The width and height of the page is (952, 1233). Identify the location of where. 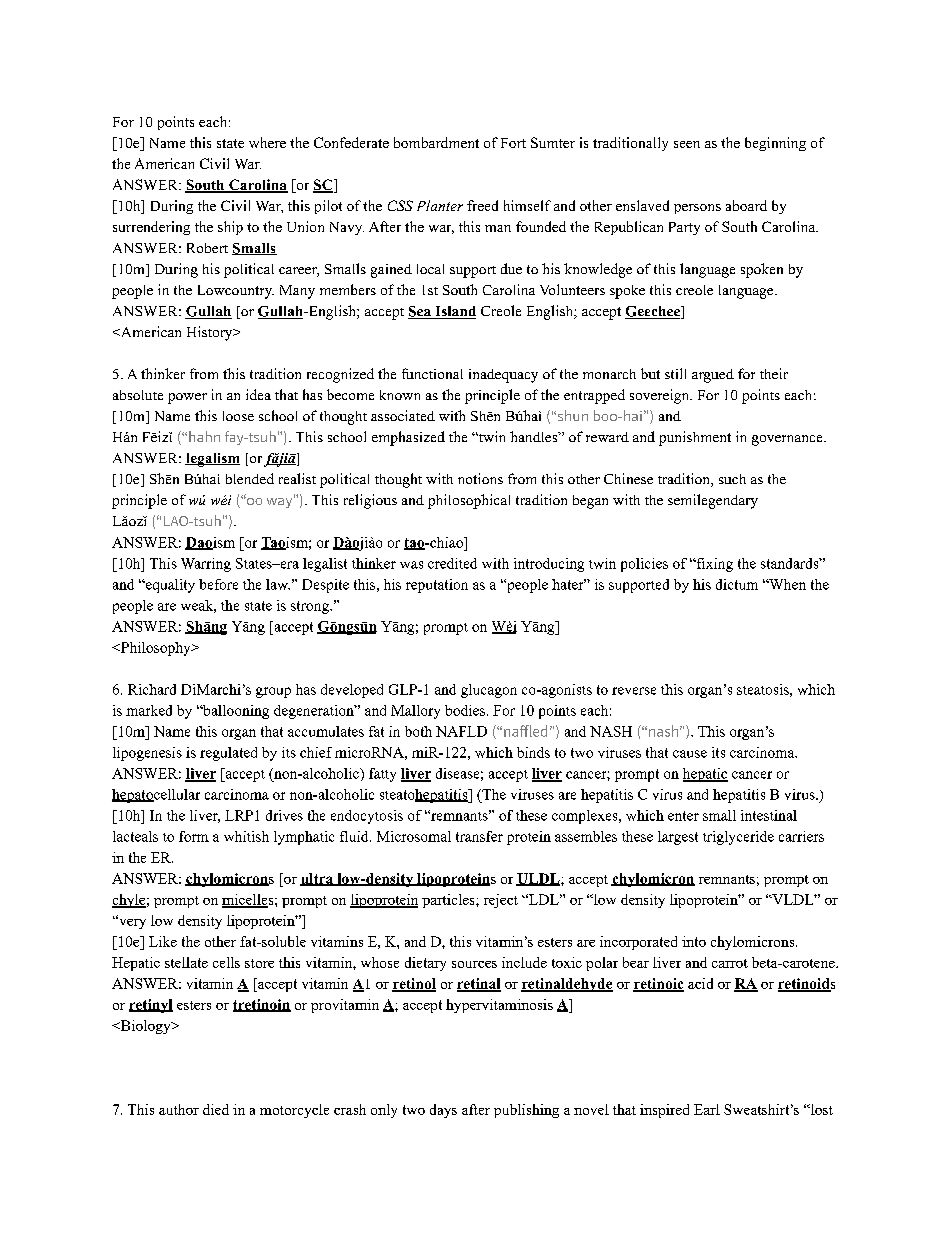
(267, 142).
